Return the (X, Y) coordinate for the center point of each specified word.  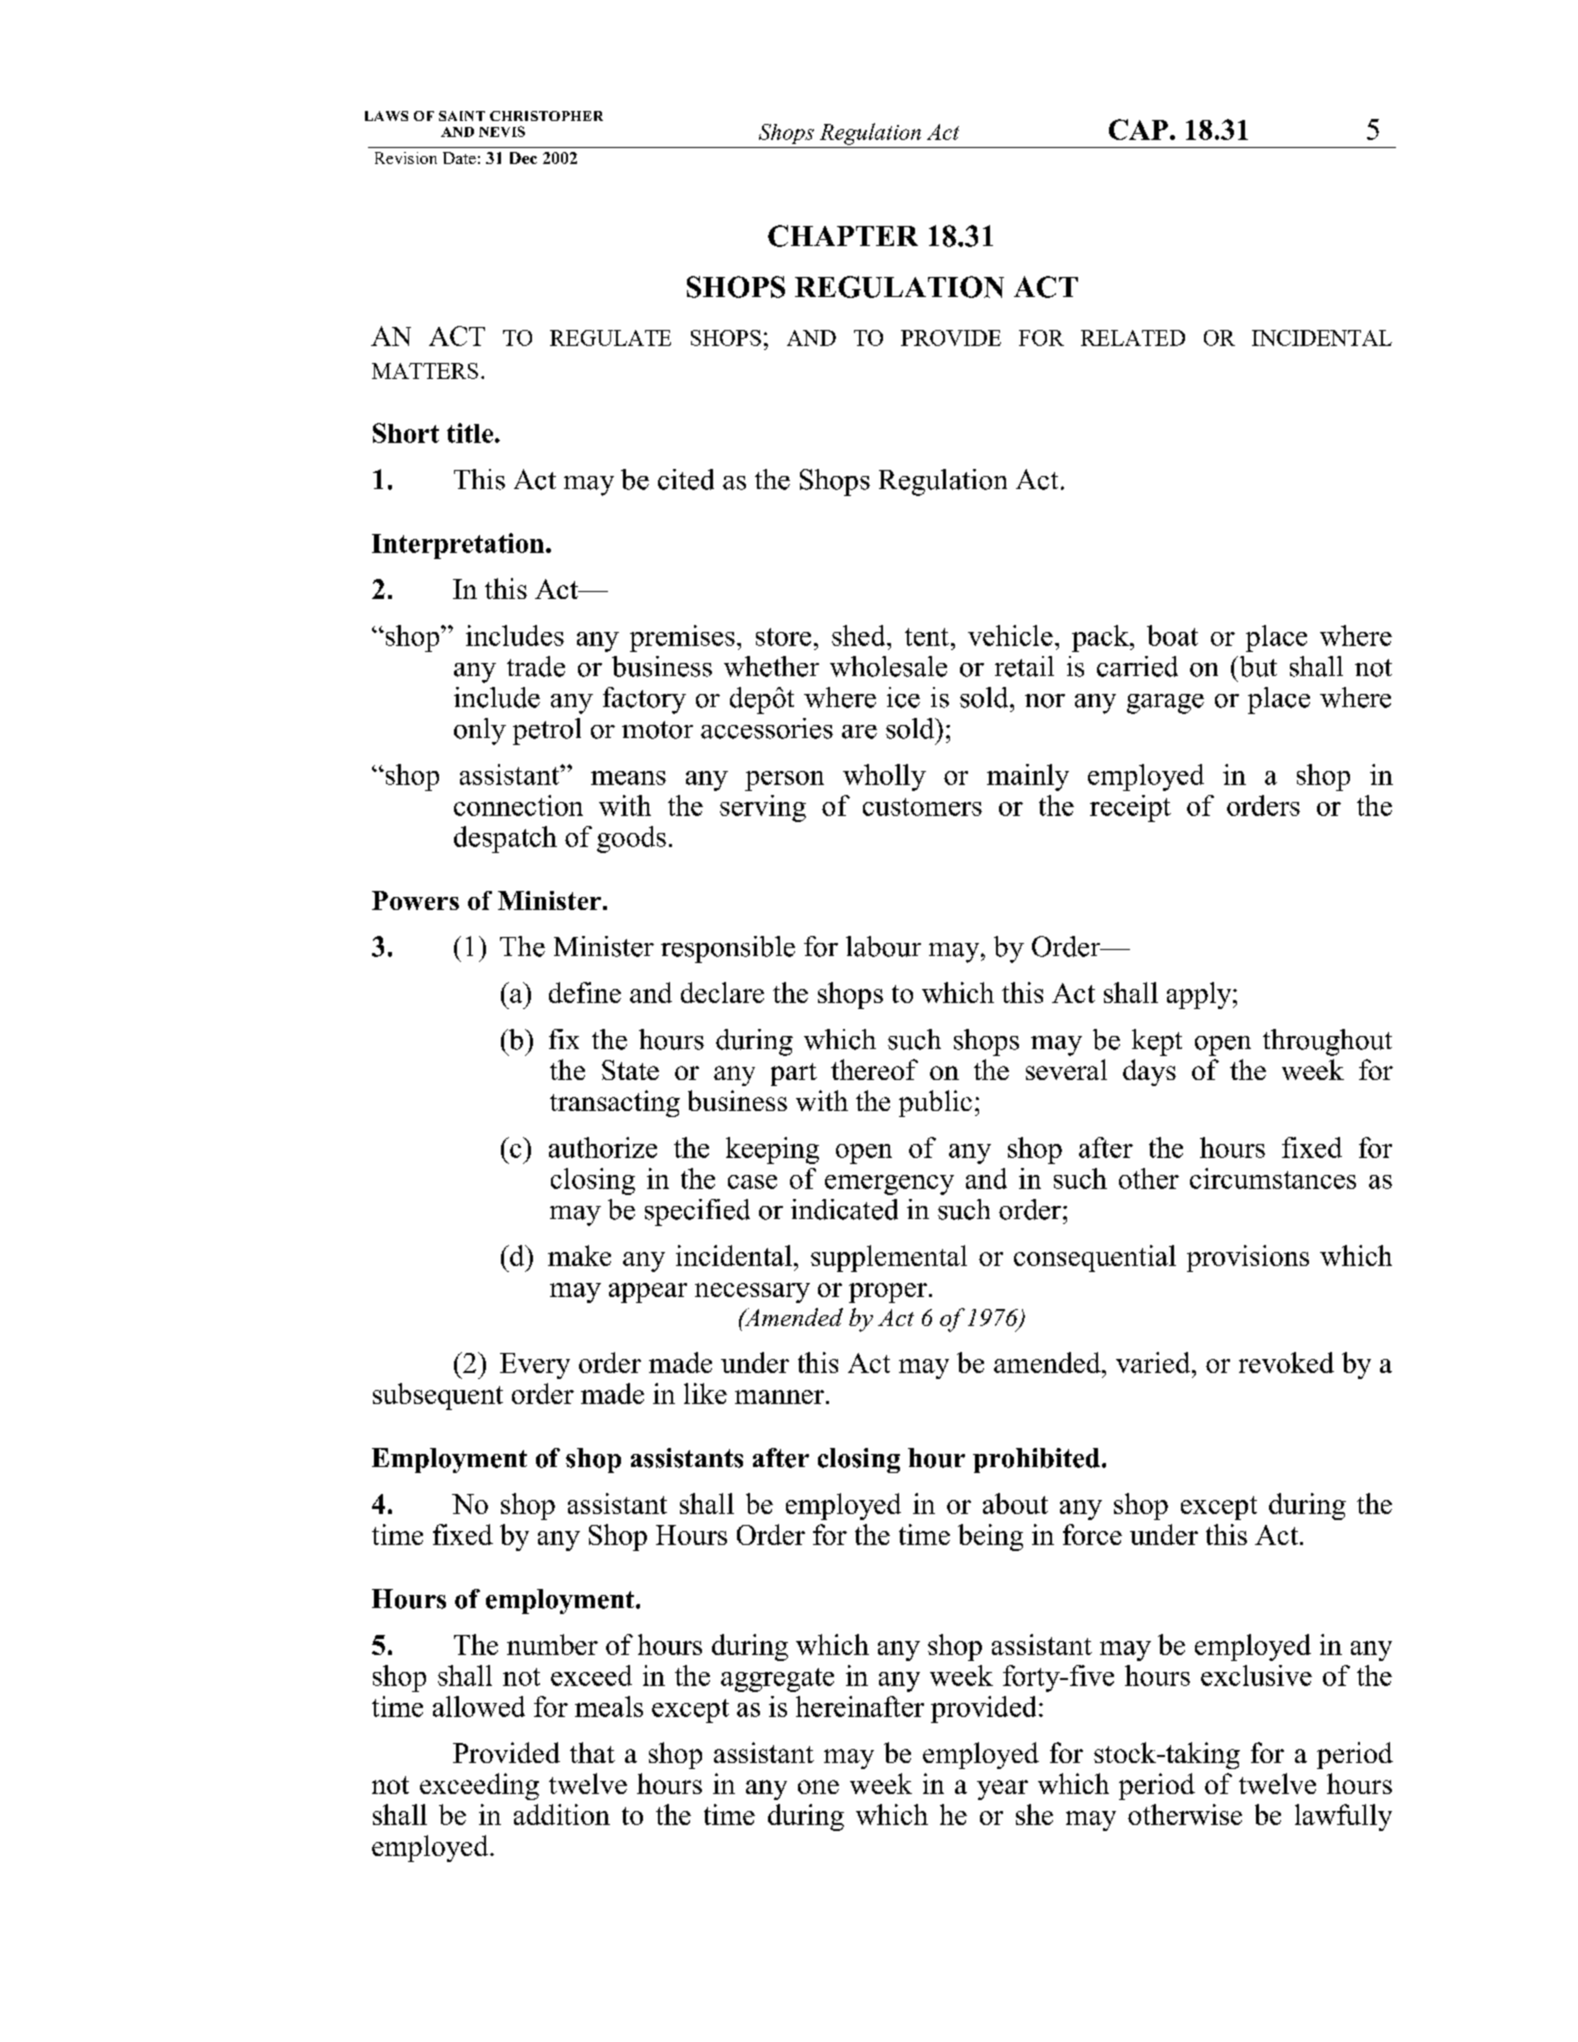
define (585, 992)
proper (888, 1293)
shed (860, 635)
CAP (1138, 129)
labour (883, 946)
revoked (1286, 1362)
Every (535, 1366)
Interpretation (459, 546)
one (818, 1787)
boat (1172, 635)
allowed (479, 1706)
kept (1157, 1042)
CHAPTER (843, 236)
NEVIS (502, 131)
